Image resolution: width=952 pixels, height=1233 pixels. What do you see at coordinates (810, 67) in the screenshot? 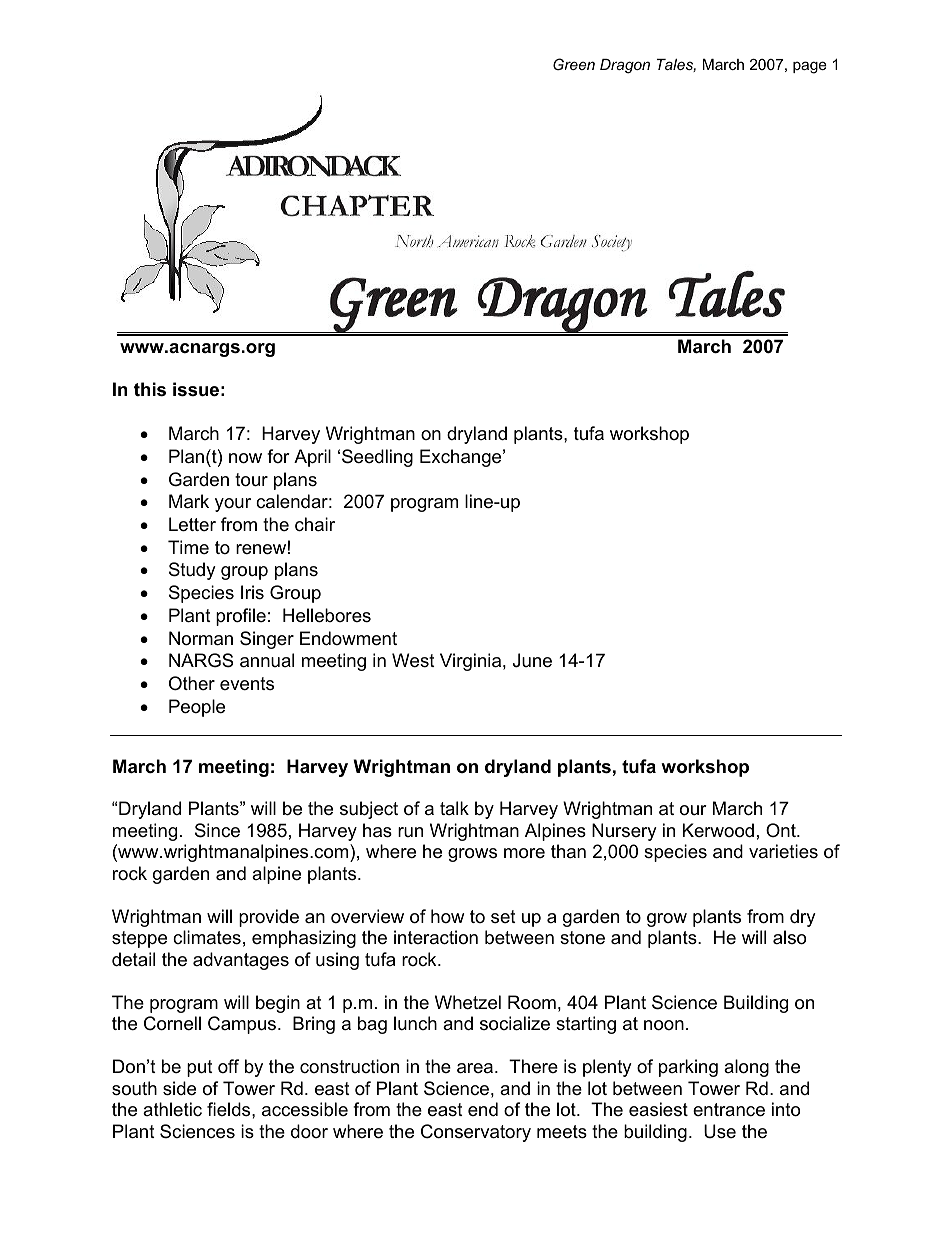
I see `page` at bounding box center [810, 67].
